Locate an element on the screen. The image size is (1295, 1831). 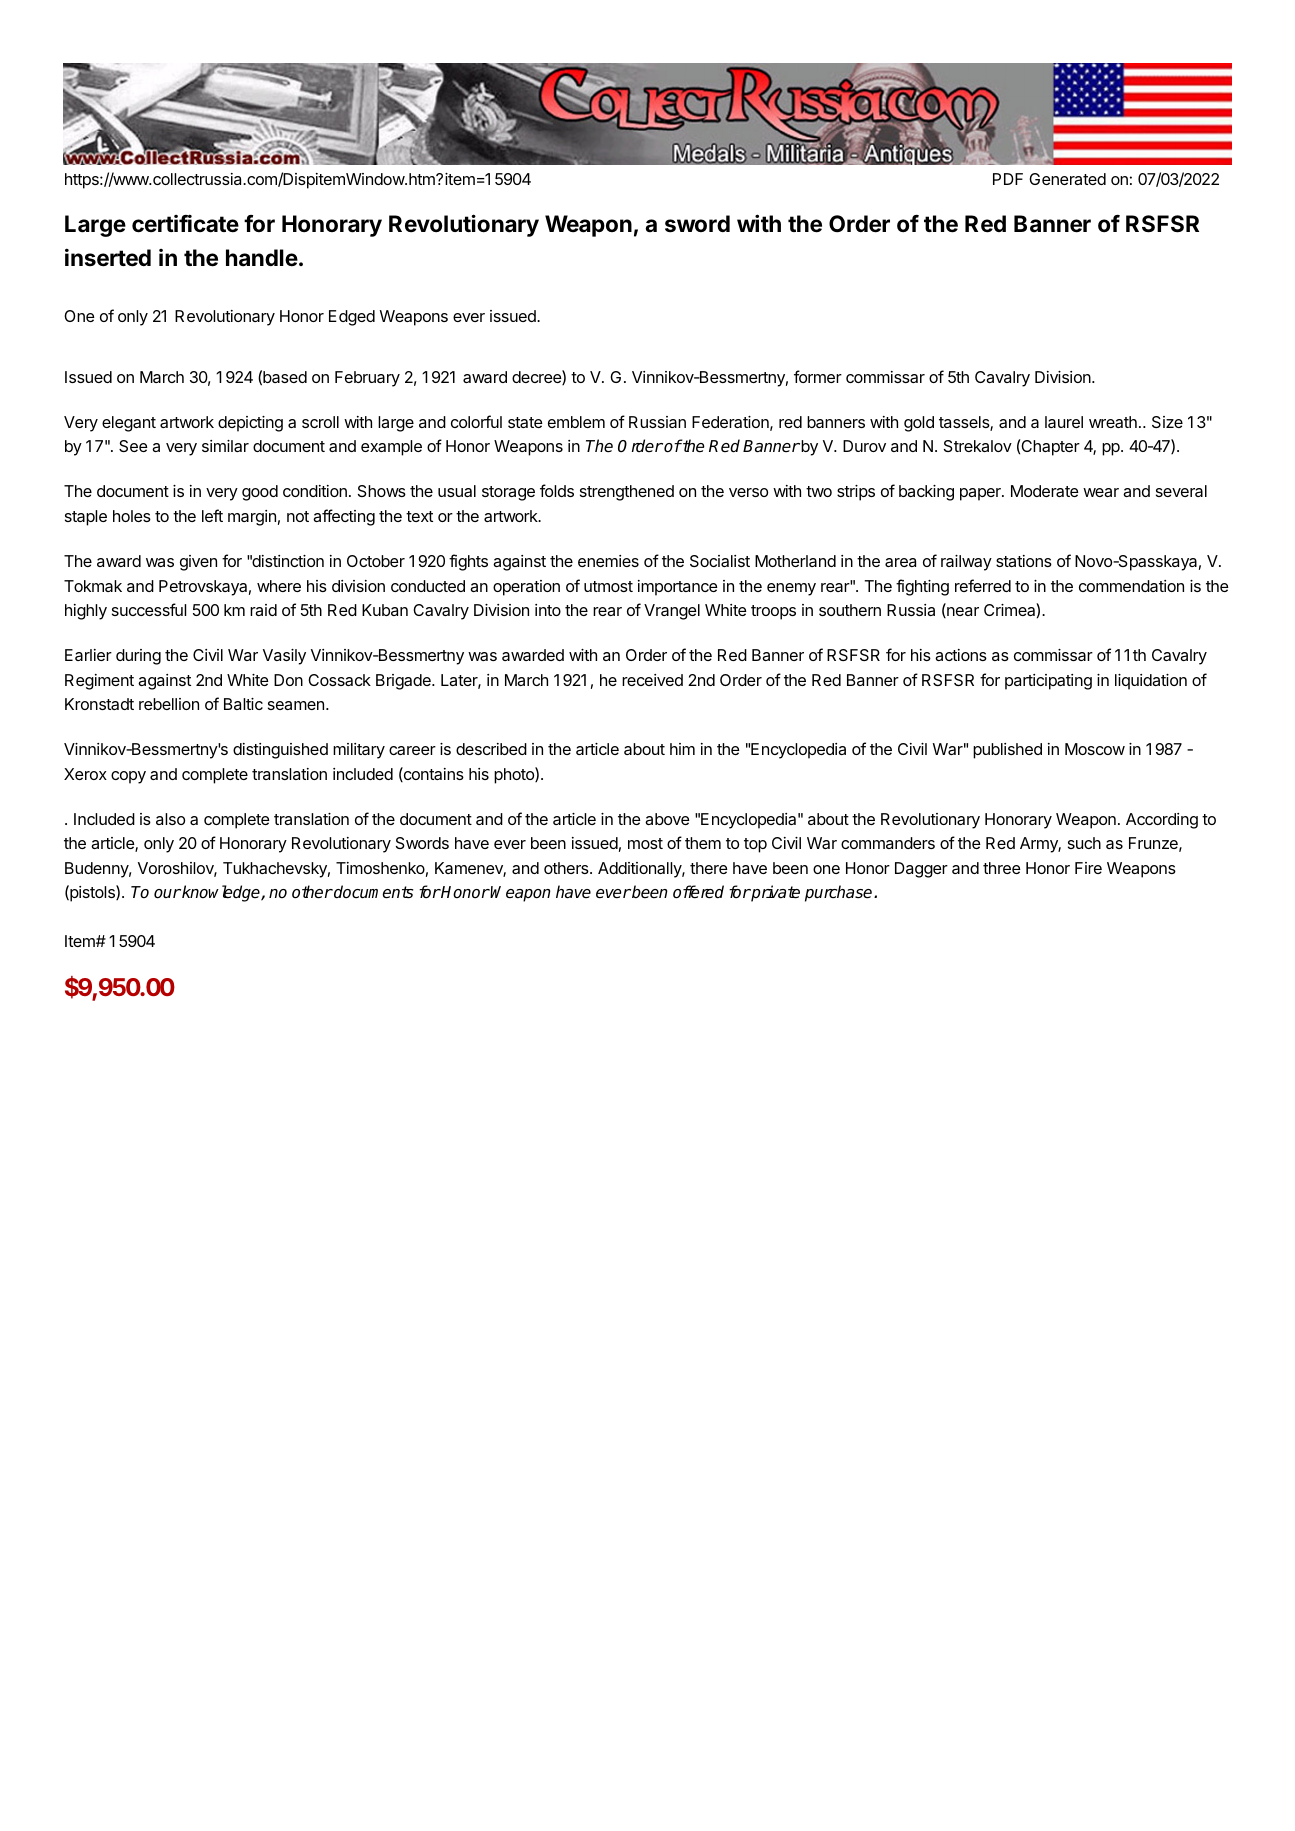
Generated is located at coordinates (1067, 179).
